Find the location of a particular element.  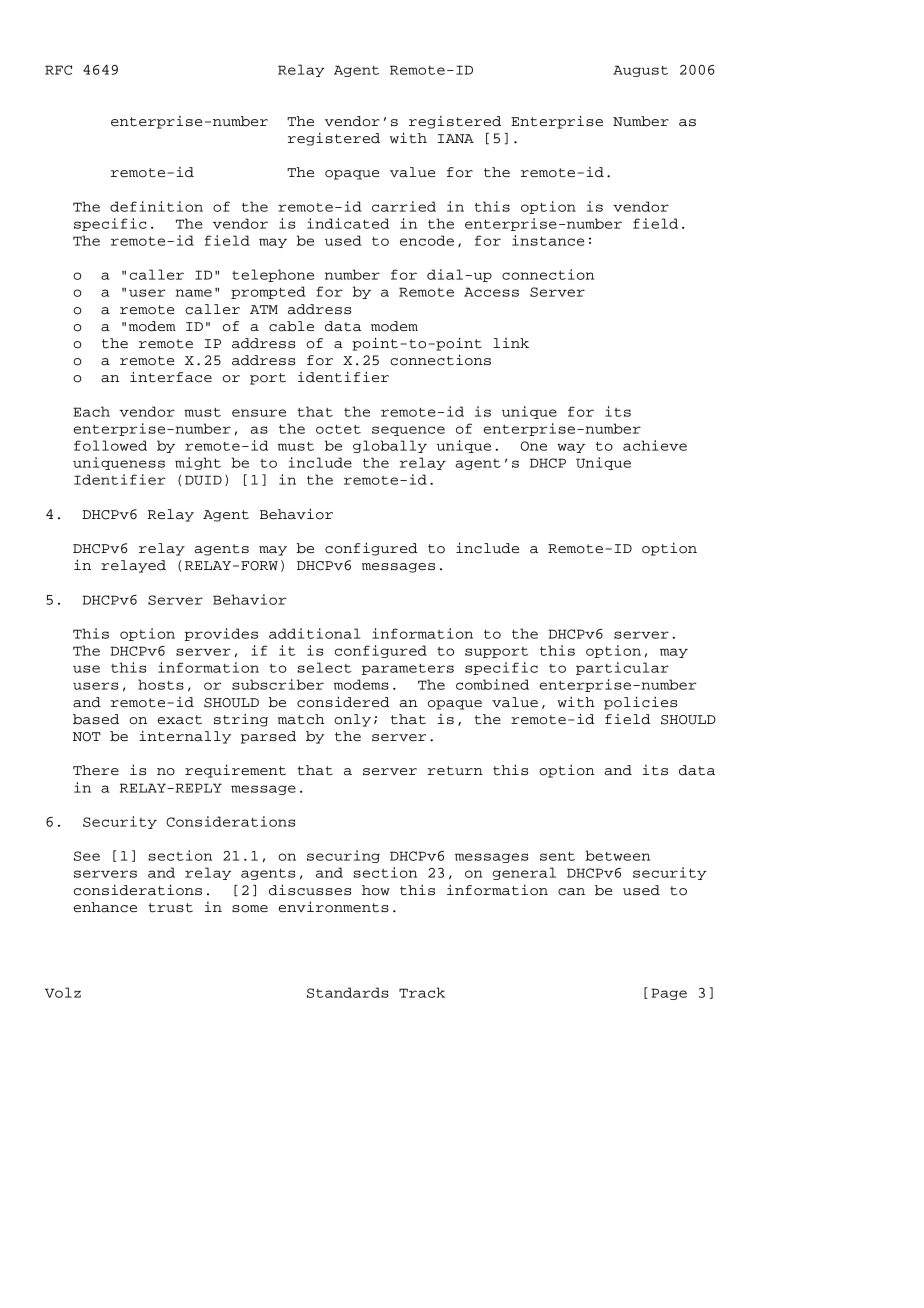

considered is located at coordinates (343, 702).
